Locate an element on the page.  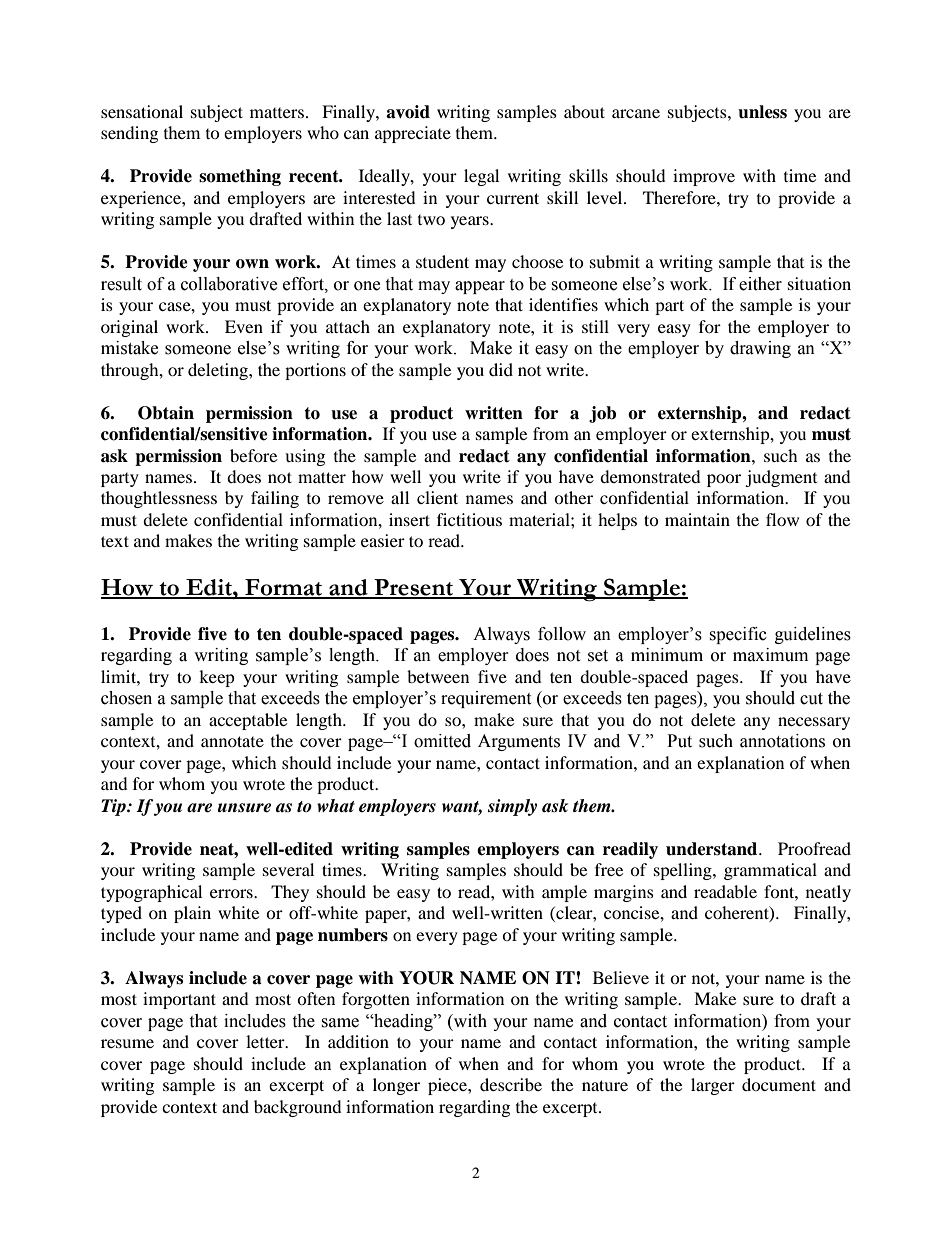
legal is located at coordinates (481, 177).
